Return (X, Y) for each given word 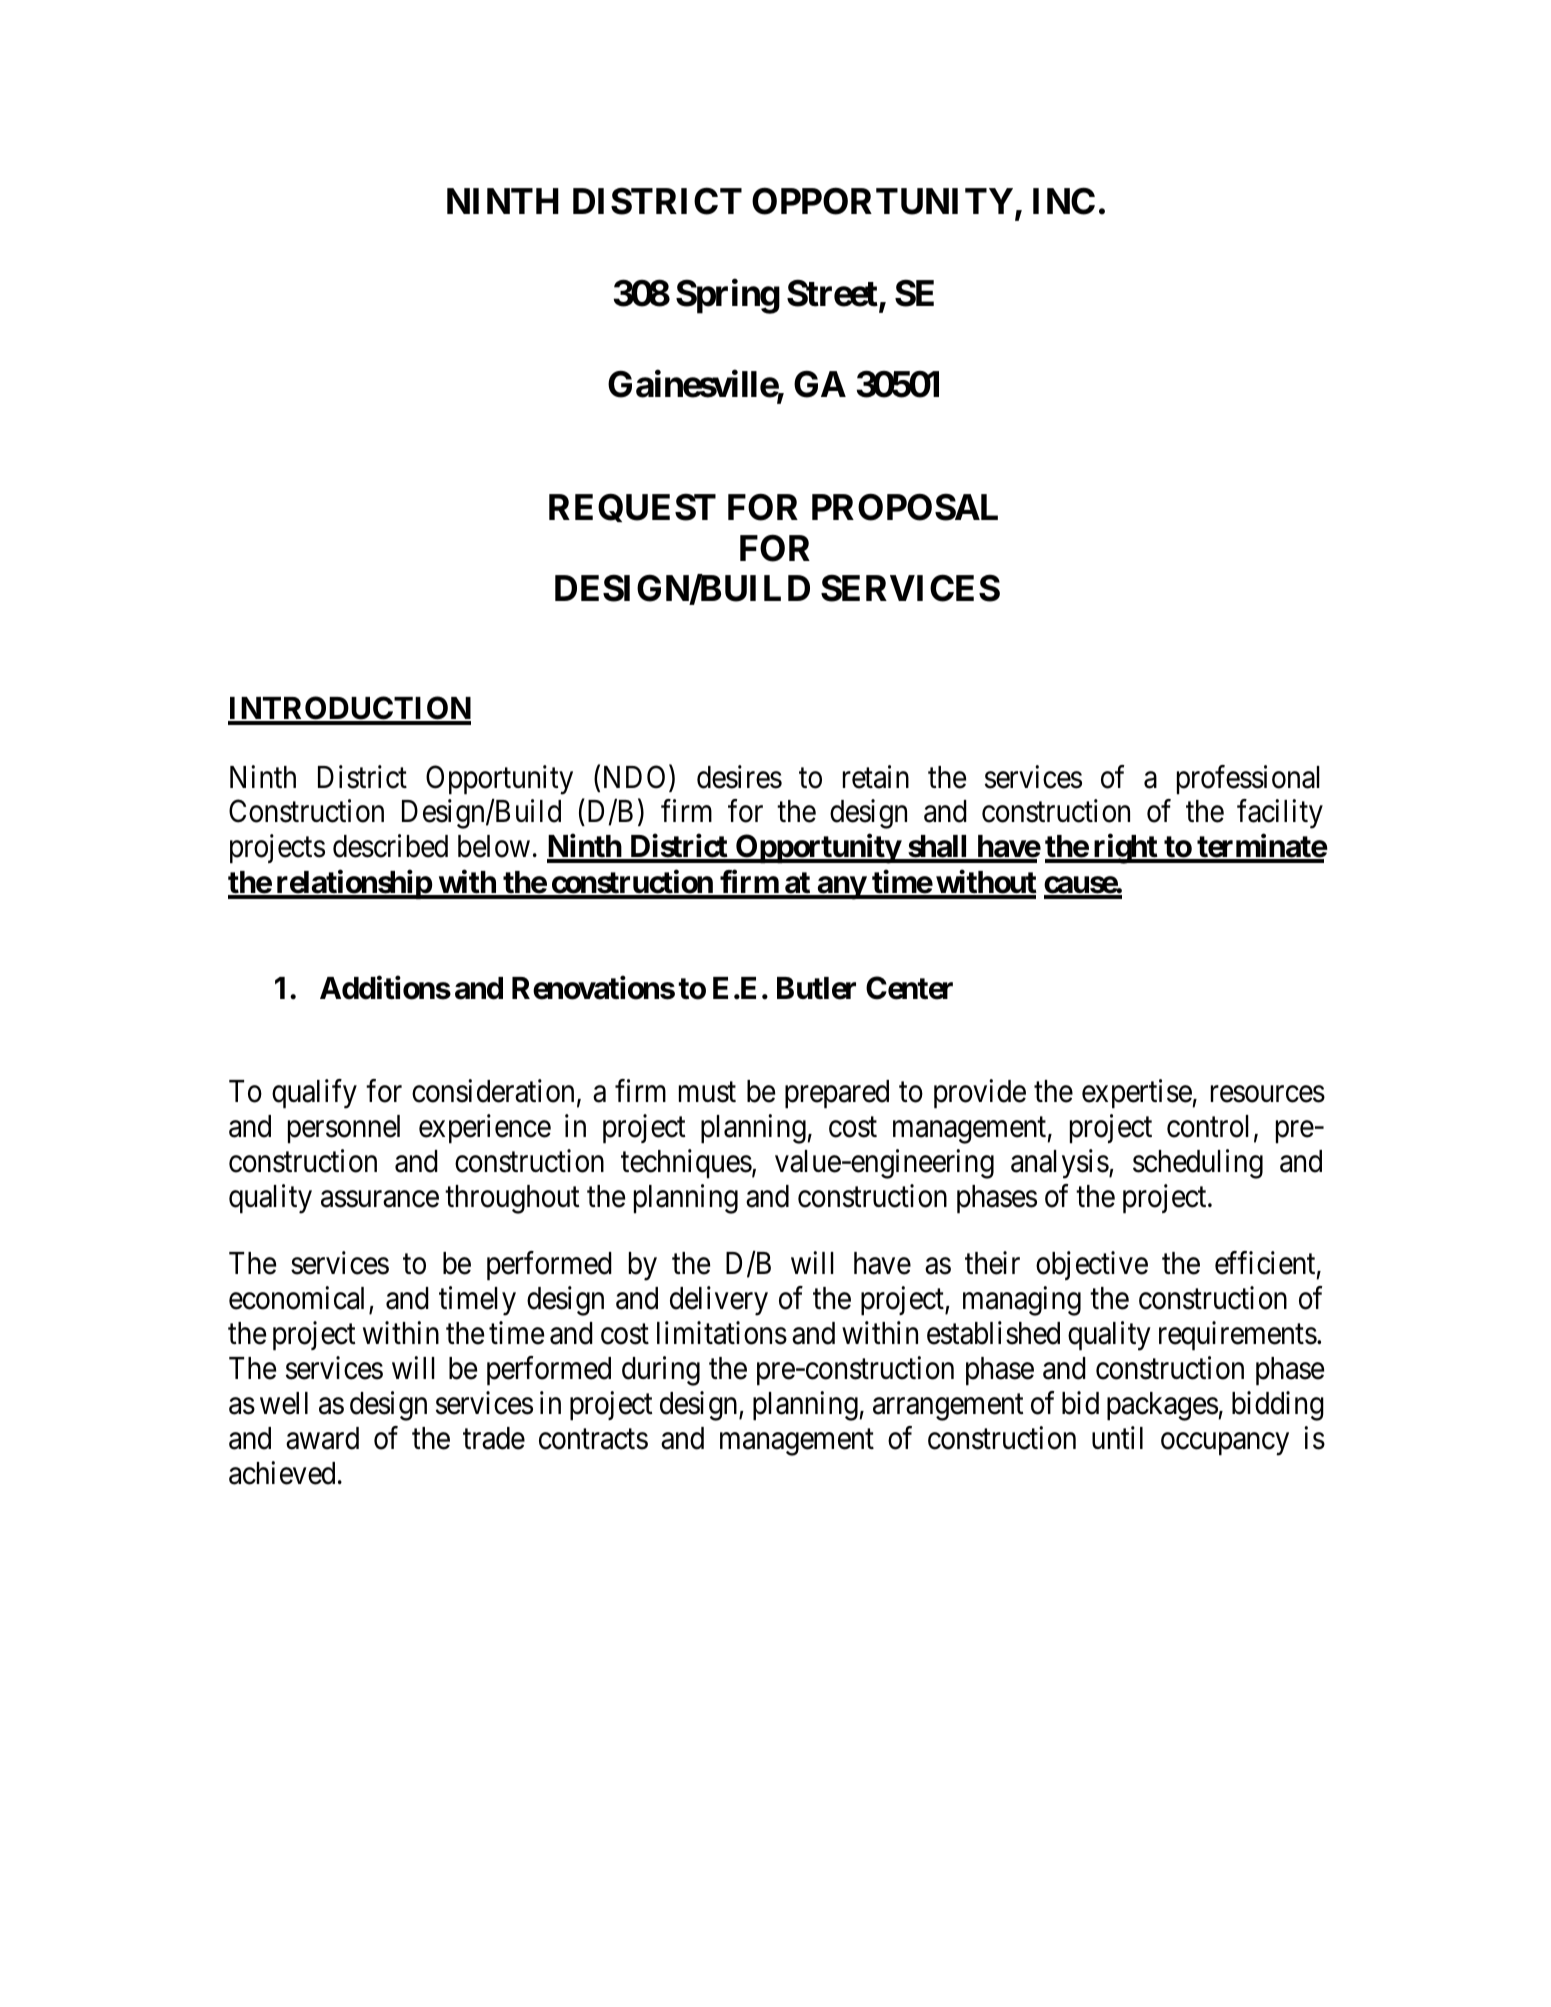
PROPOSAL (905, 507)
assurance (380, 1199)
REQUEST (632, 507)
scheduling (1198, 1164)
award (322, 1438)
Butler (816, 988)
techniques (686, 1164)
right (1125, 849)
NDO (634, 777)
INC (1064, 201)
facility (1280, 814)
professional (1248, 780)
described (390, 846)
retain (876, 777)
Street (833, 294)
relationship (353, 885)
